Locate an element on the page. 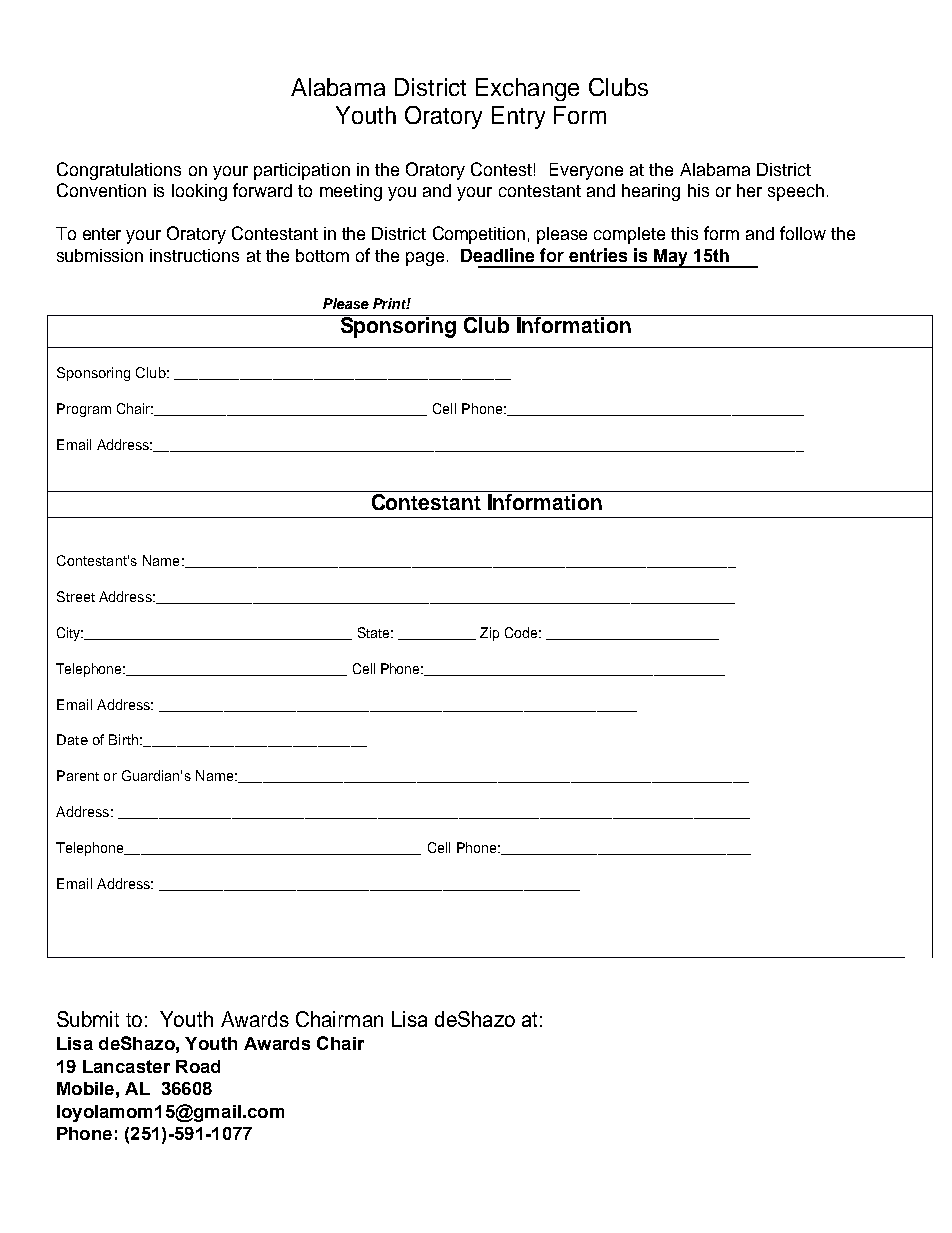  Congratulations is located at coordinates (119, 171).
